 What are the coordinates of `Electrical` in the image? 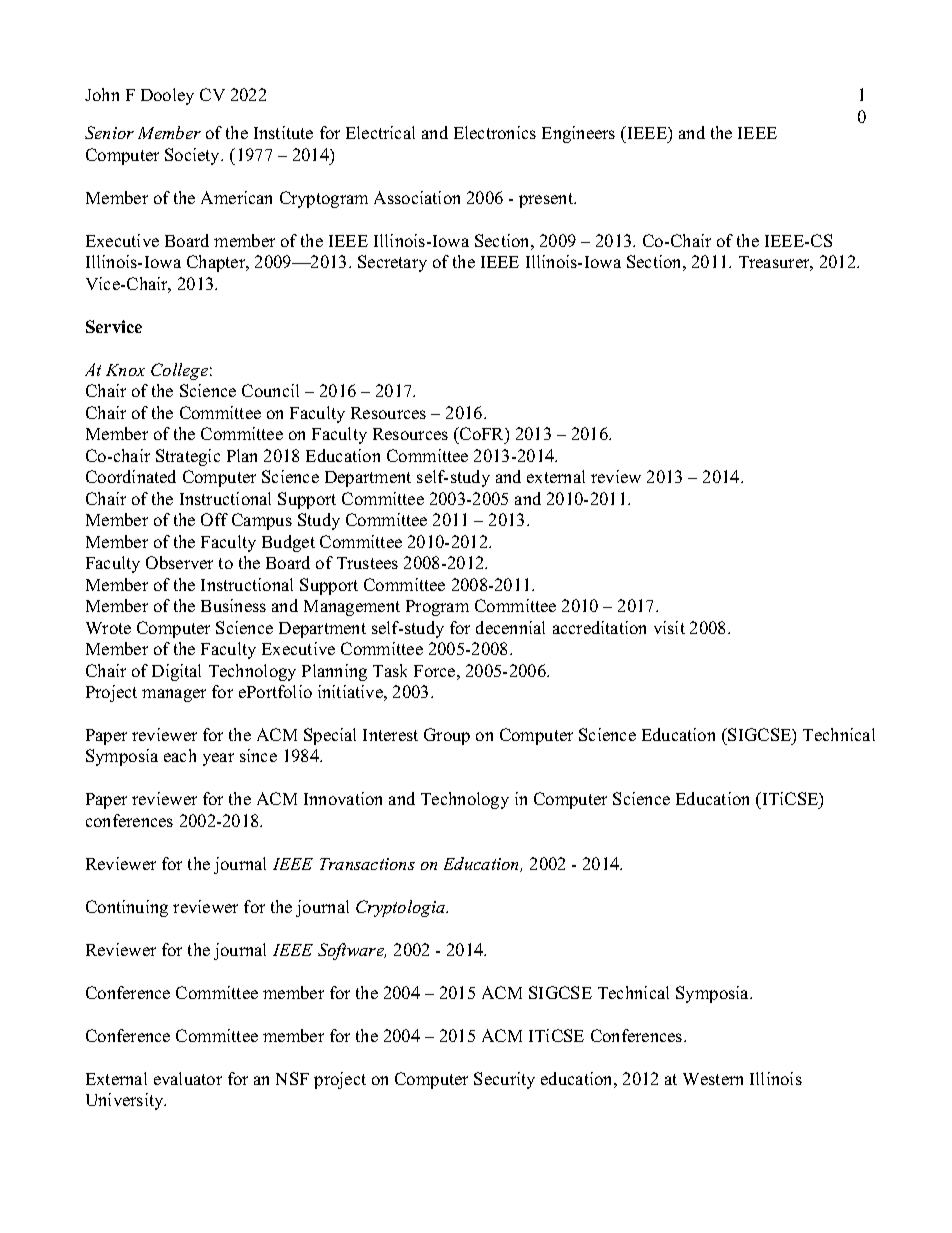 It's located at (380, 132).
